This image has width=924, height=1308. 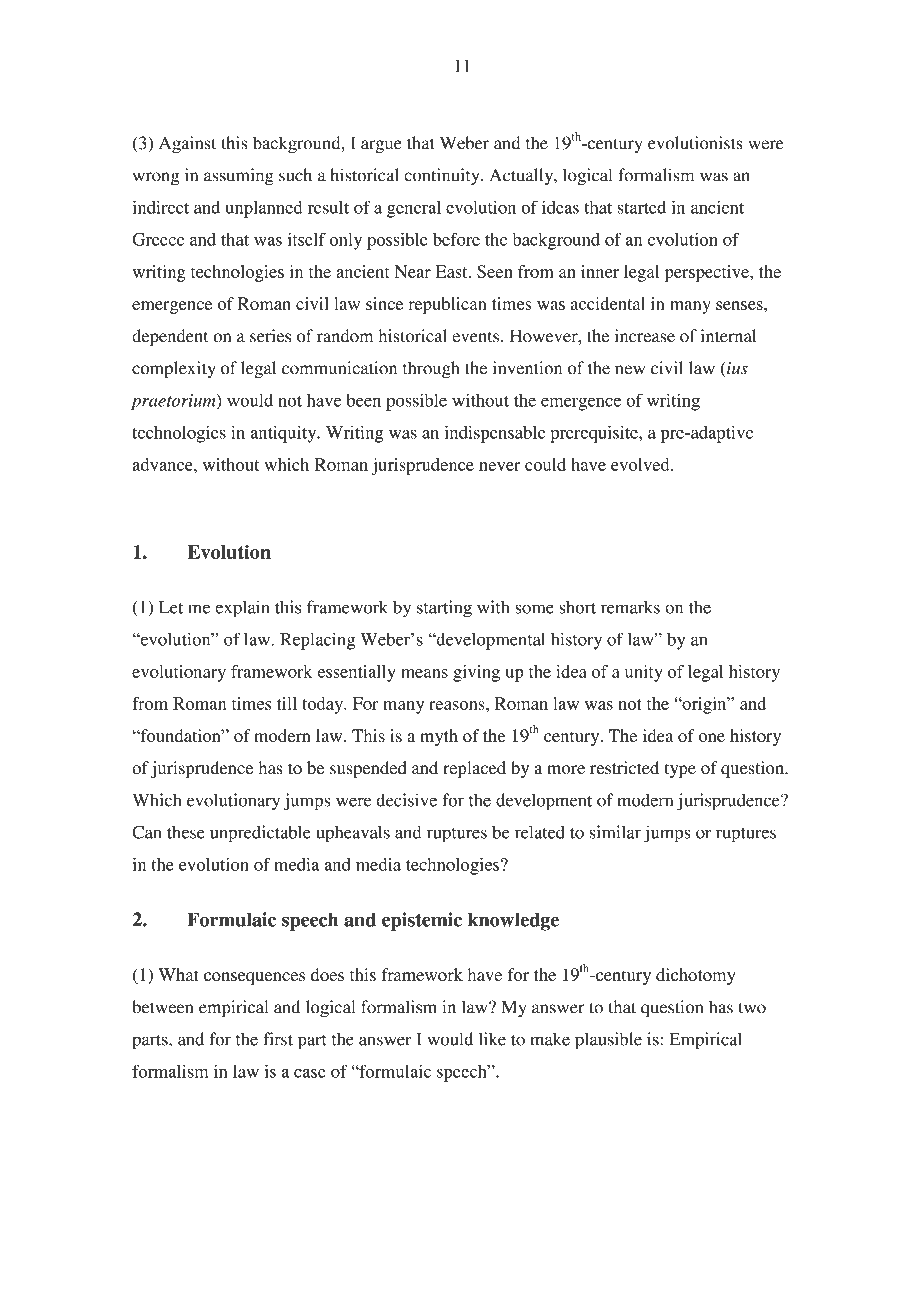 What do you see at coordinates (242, 609) in the image?
I see `explain` at bounding box center [242, 609].
